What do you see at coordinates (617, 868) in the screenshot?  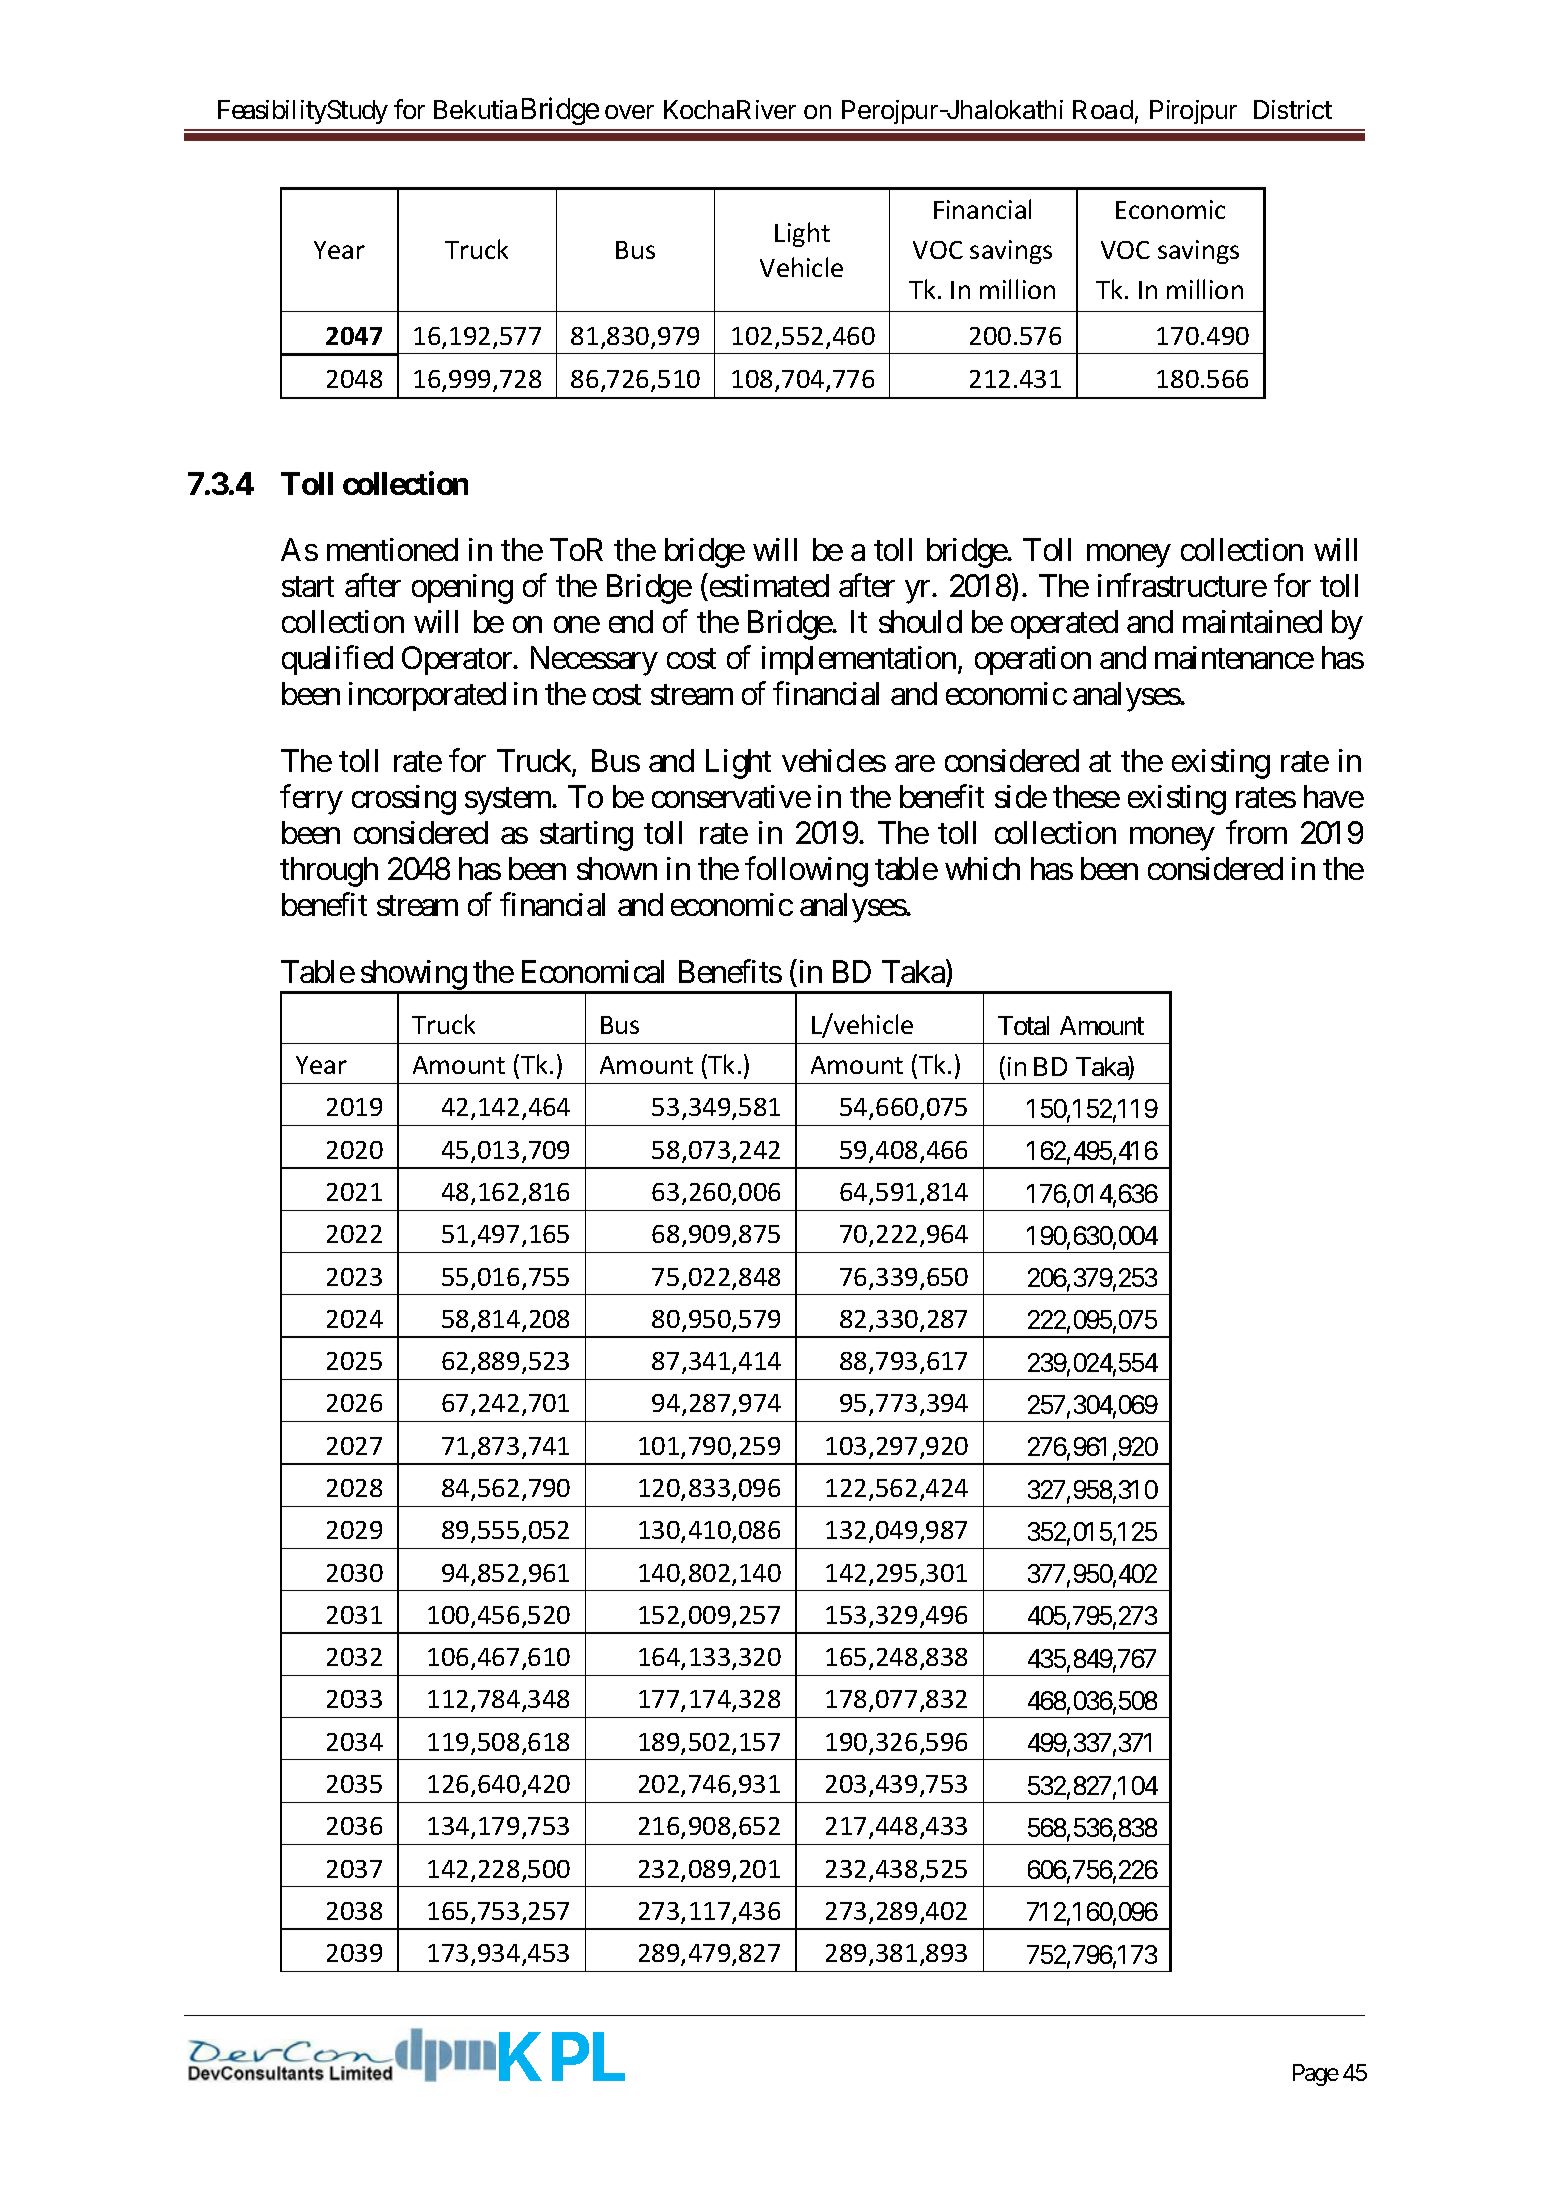 I see `shown` at bounding box center [617, 868].
